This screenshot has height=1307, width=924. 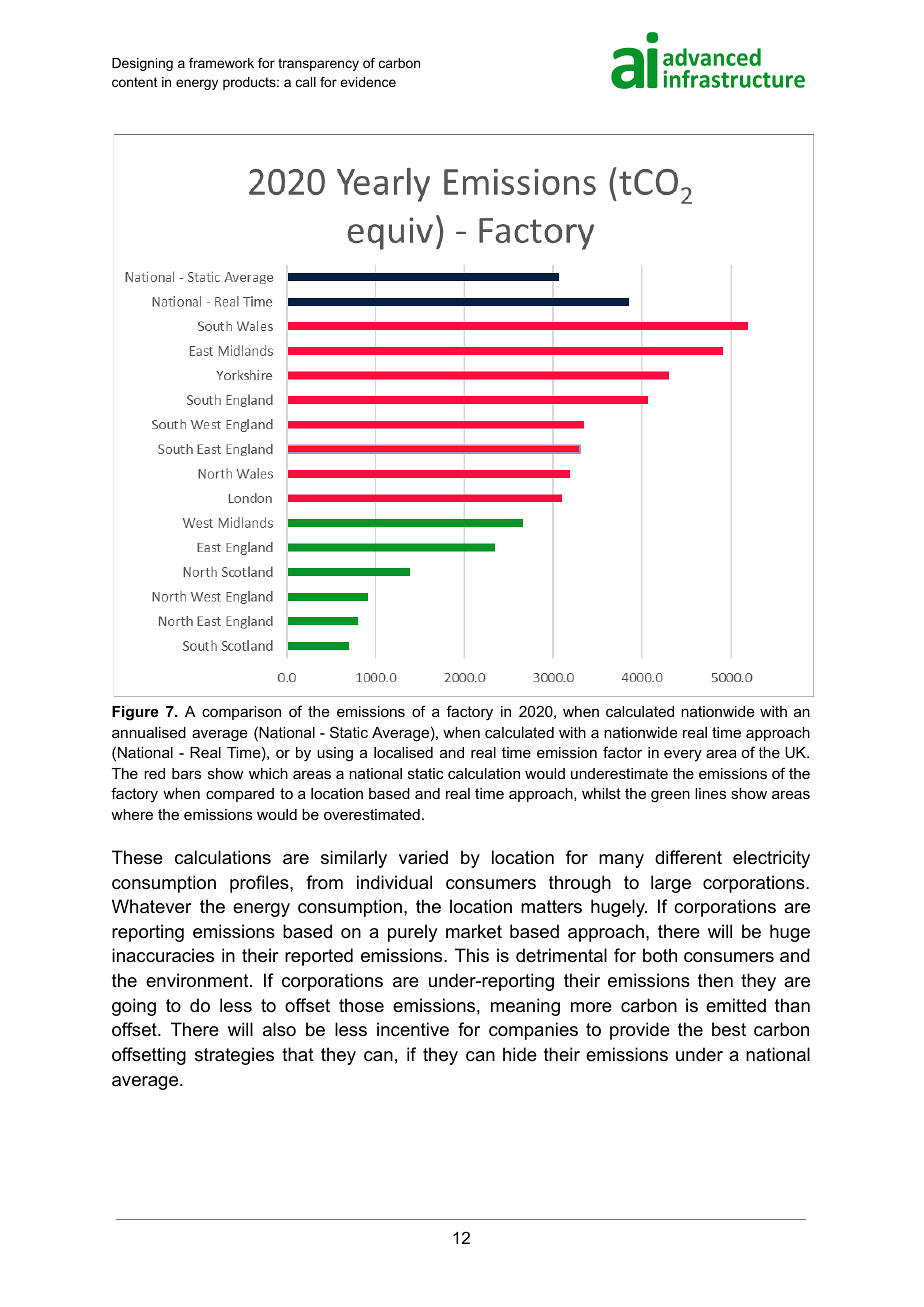 What do you see at coordinates (413, 1029) in the screenshot?
I see `incentive` at bounding box center [413, 1029].
